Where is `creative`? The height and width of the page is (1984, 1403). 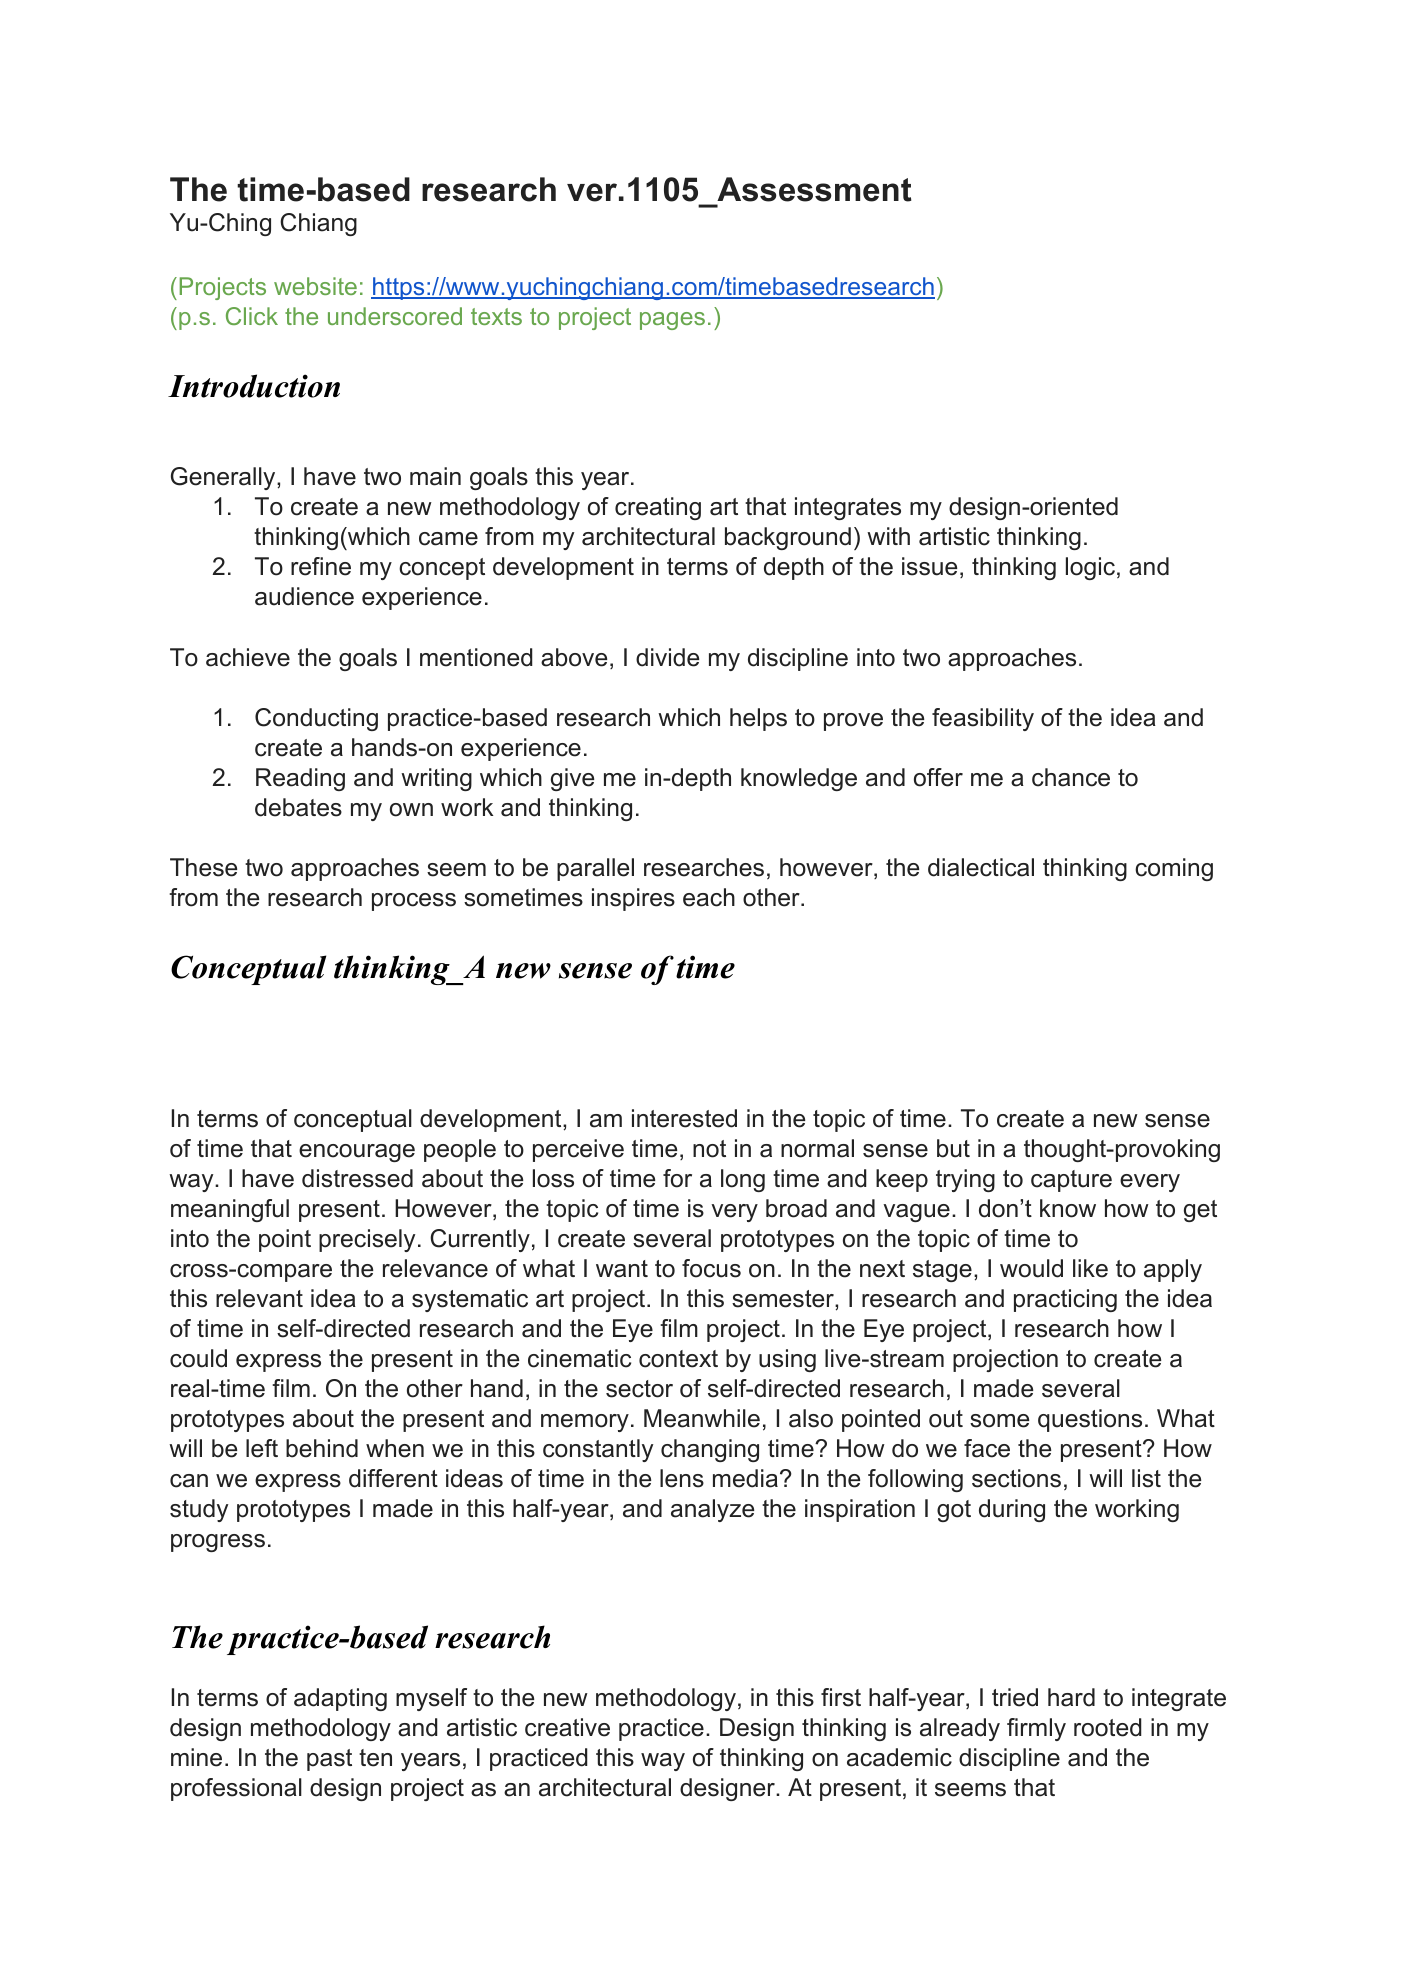 creative is located at coordinates (567, 1727).
